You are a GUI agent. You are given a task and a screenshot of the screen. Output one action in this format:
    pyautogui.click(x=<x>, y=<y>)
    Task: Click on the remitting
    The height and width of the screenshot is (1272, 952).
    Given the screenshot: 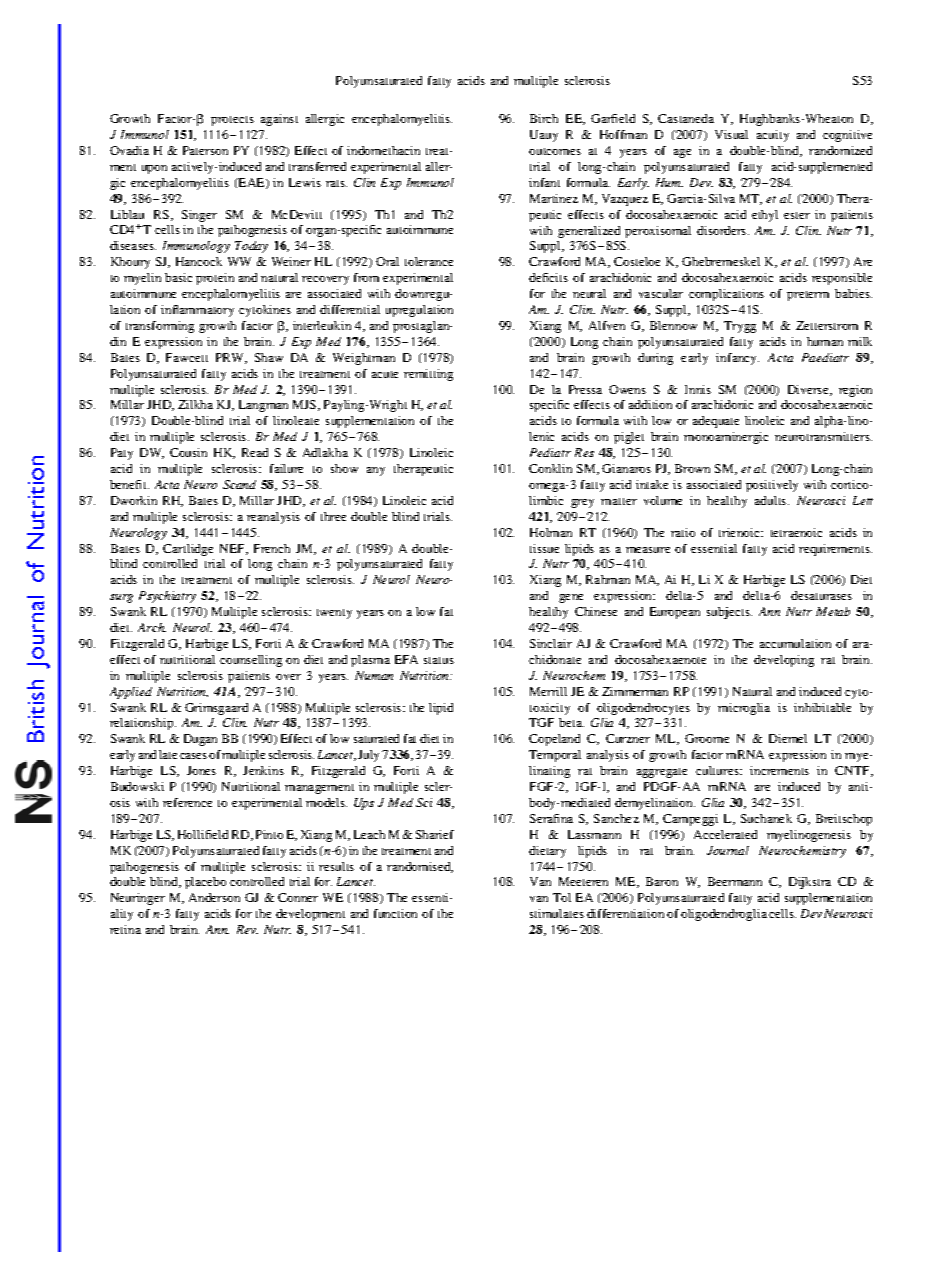 What is the action you would take?
    pyautogui.click(x=428, y=375)
